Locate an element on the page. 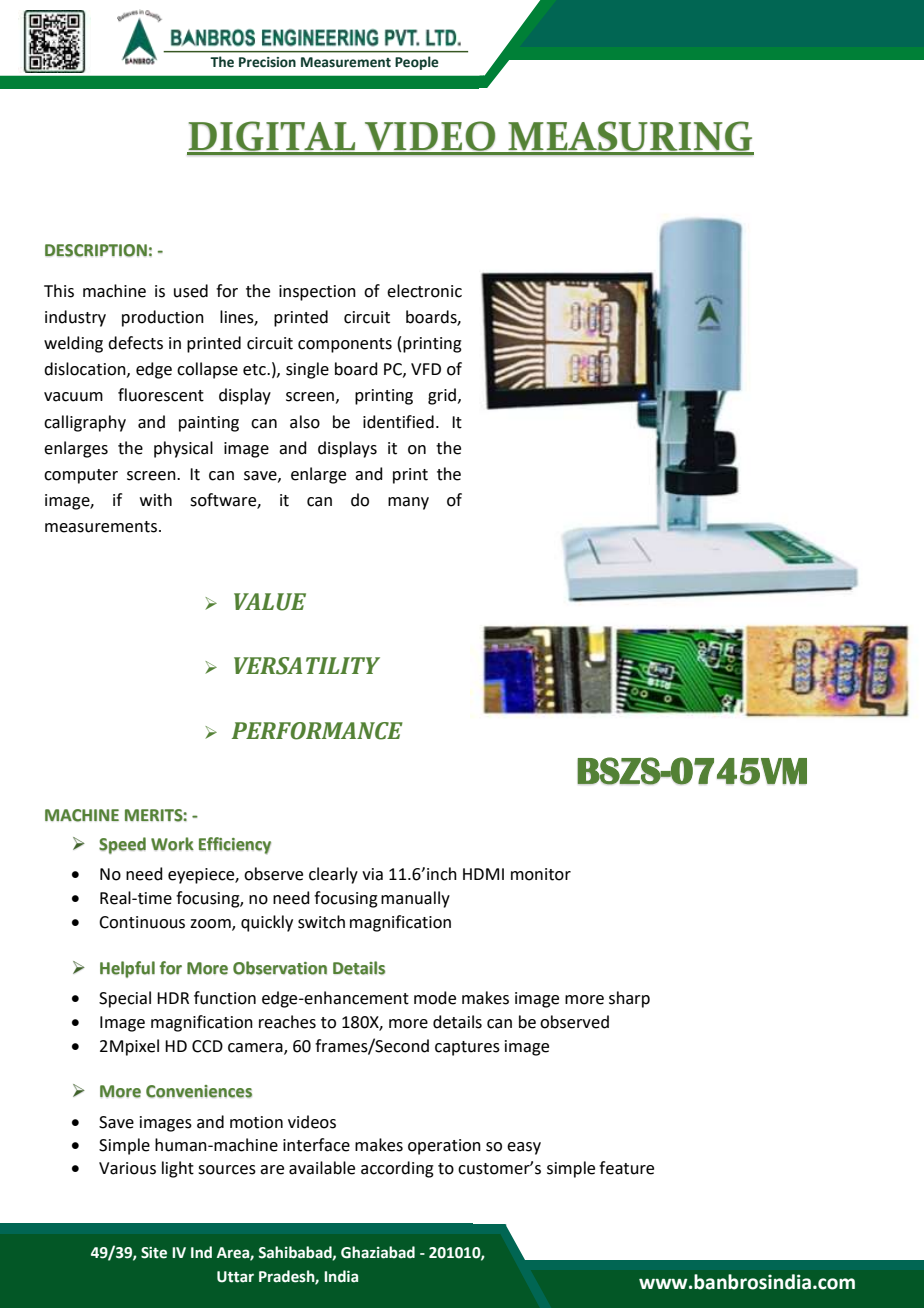 This image has height=1308, width=924. Speed is located at coordinates (122, 845).
